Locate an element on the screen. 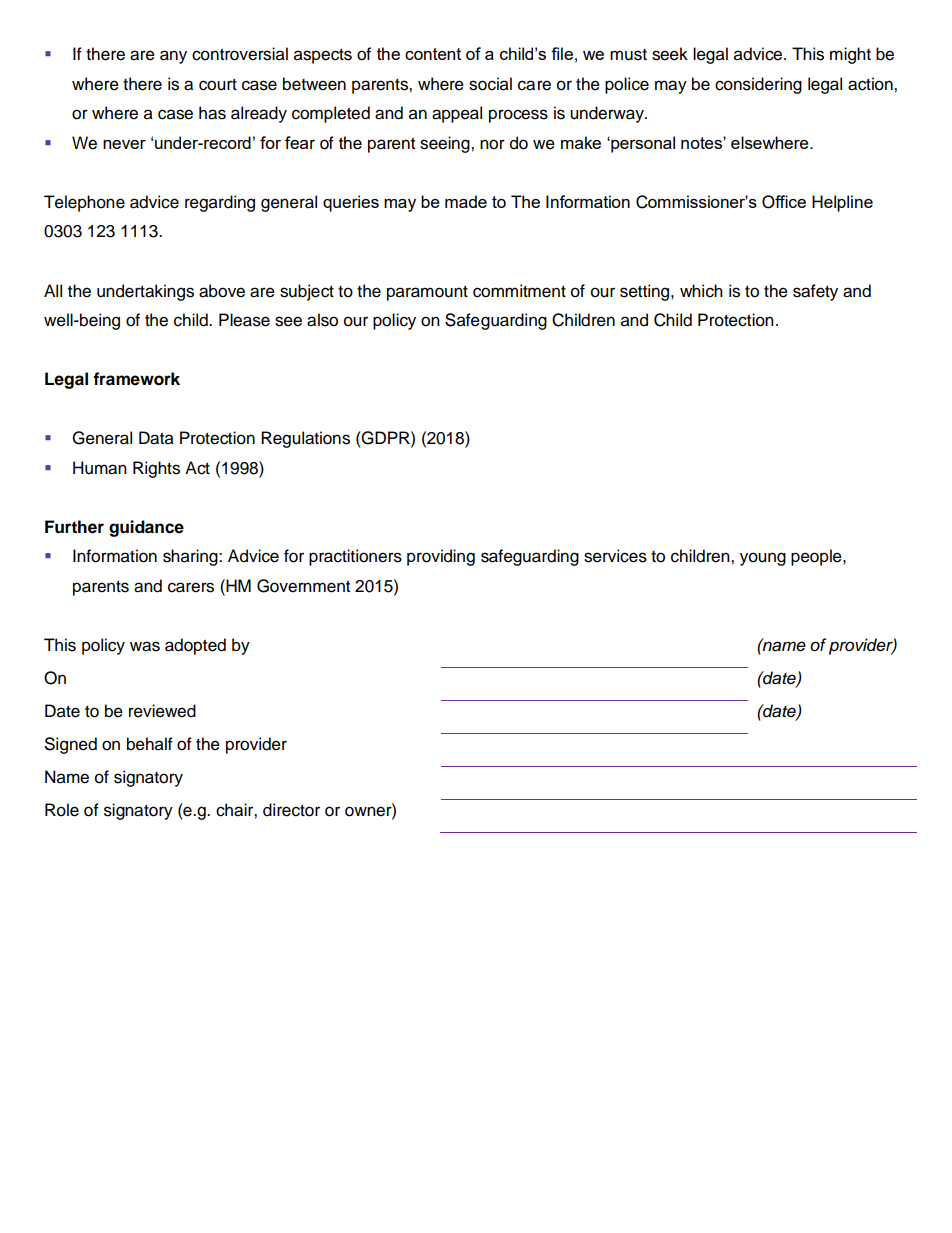 The image size is (952, 1233). behalf is located at coordinates (150, 744).
